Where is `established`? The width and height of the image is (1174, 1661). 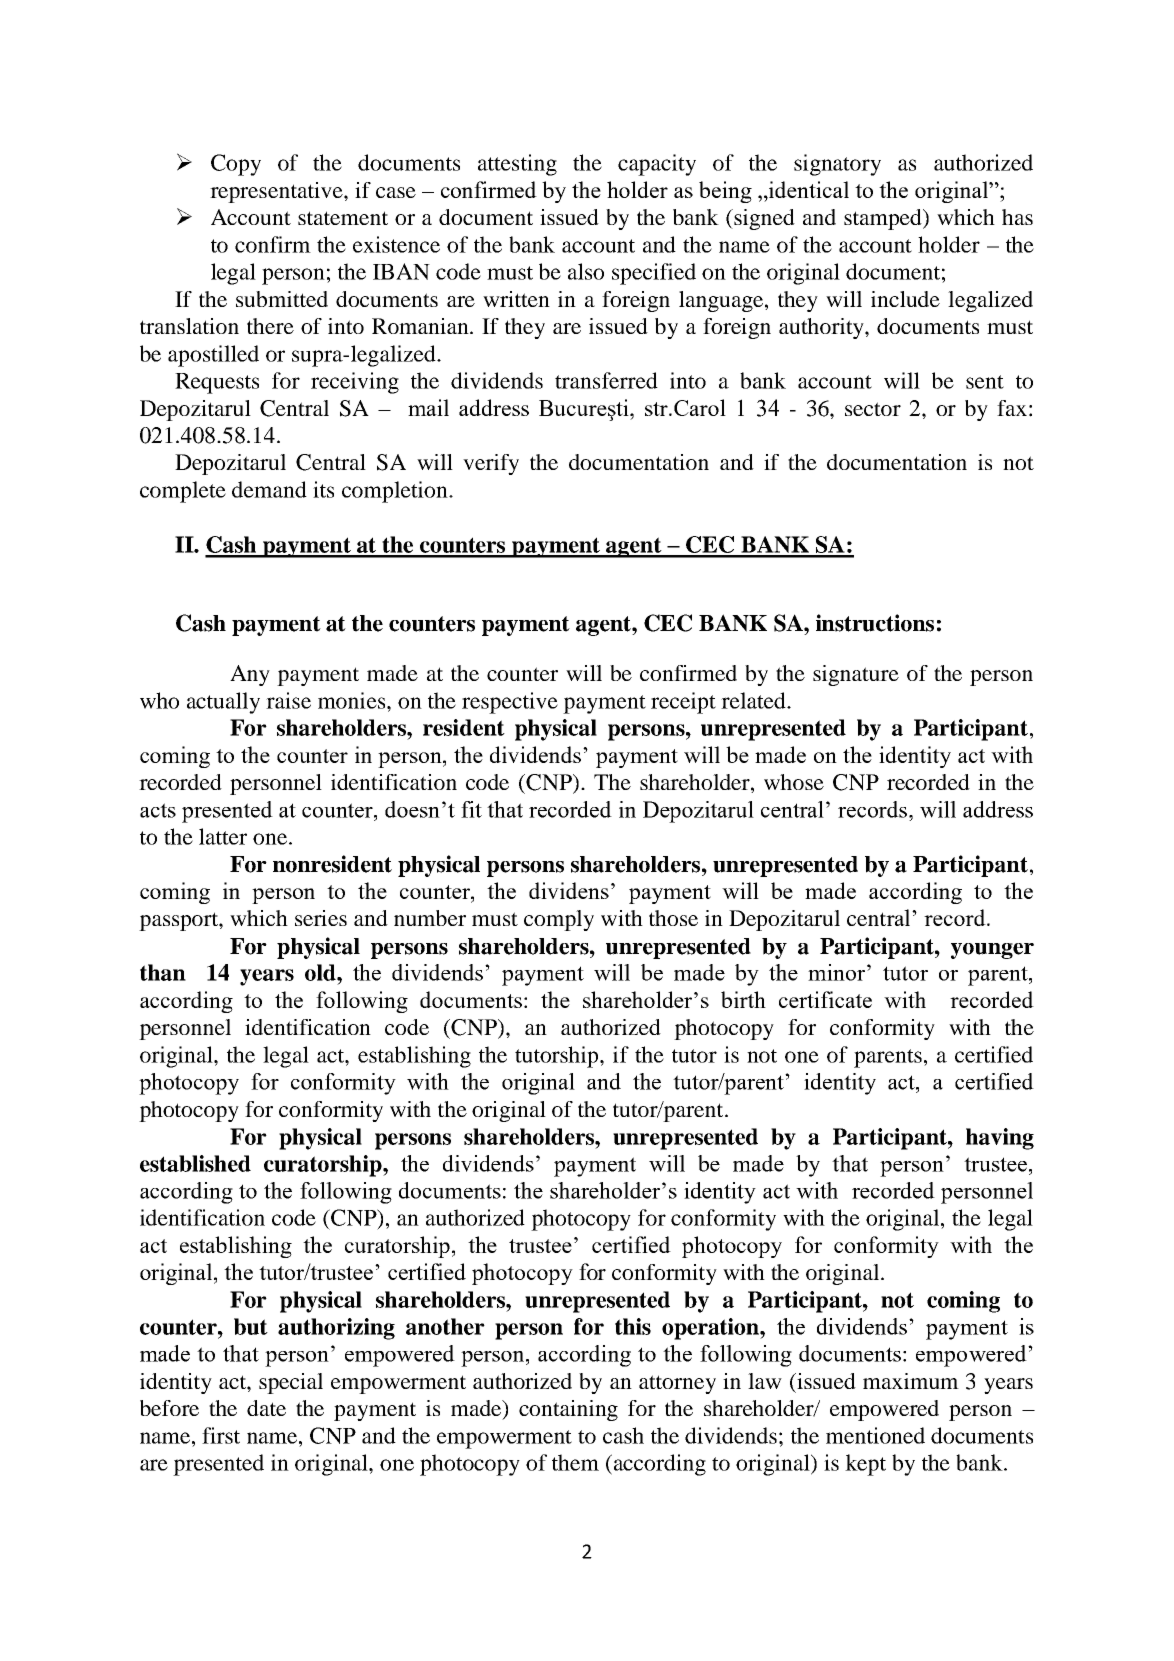 established is located at coordinates (195, 1163).
